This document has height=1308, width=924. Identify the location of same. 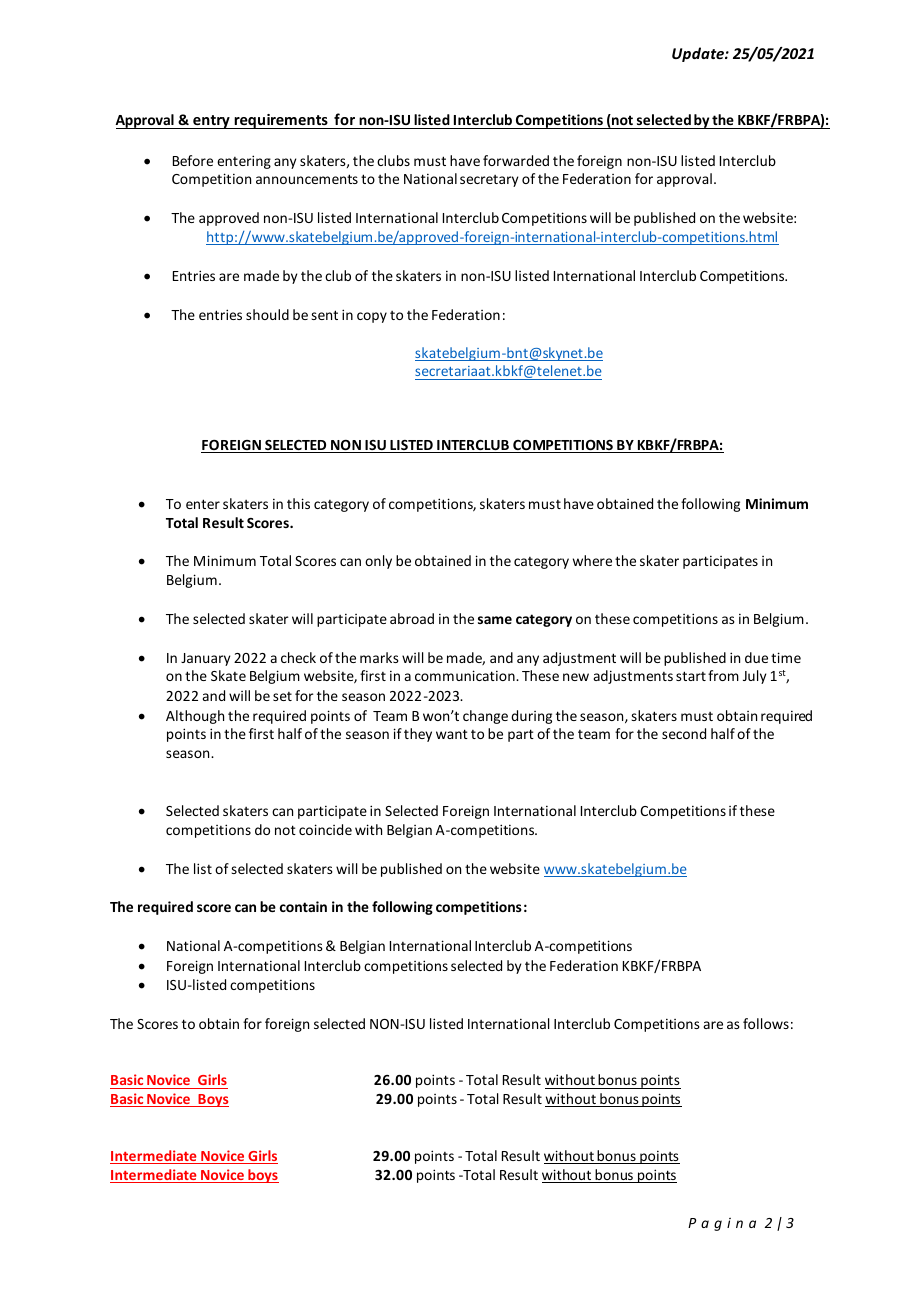
(495, 620).
